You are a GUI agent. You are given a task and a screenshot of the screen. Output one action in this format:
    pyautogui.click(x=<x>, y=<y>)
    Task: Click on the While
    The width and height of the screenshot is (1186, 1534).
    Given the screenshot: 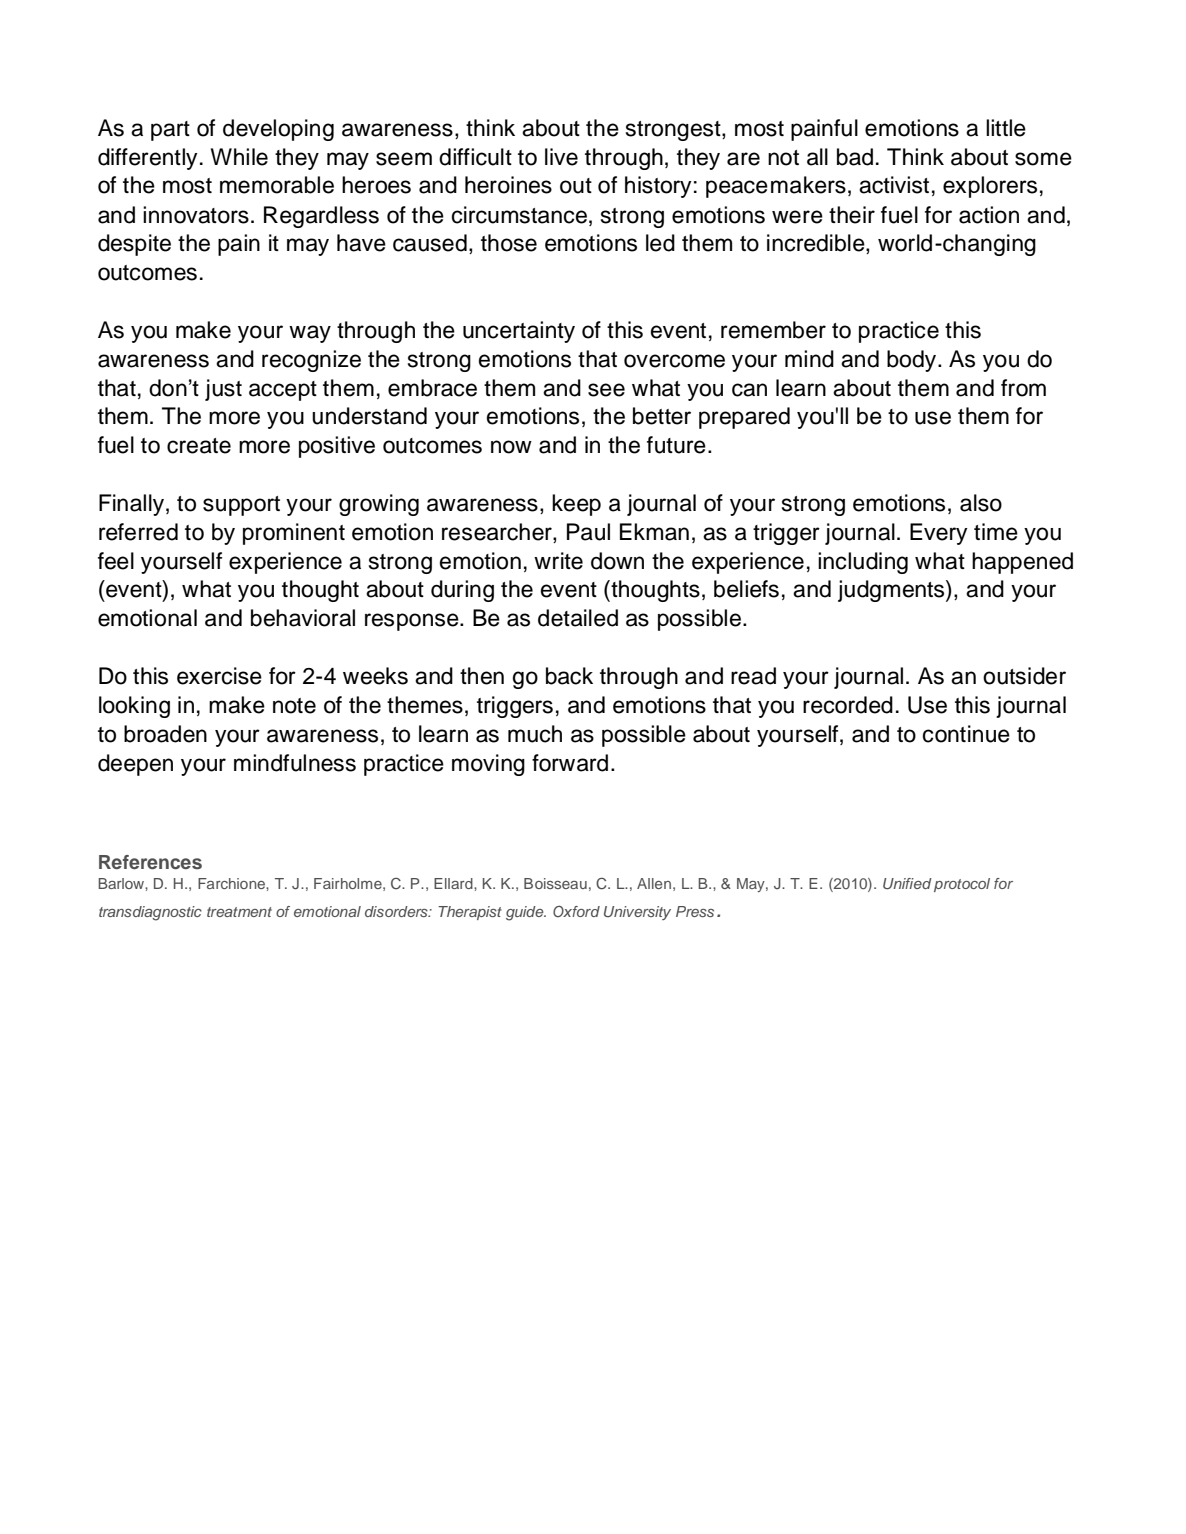 What is the action you would take?
    pyautogui.click(x=239, y=157)
